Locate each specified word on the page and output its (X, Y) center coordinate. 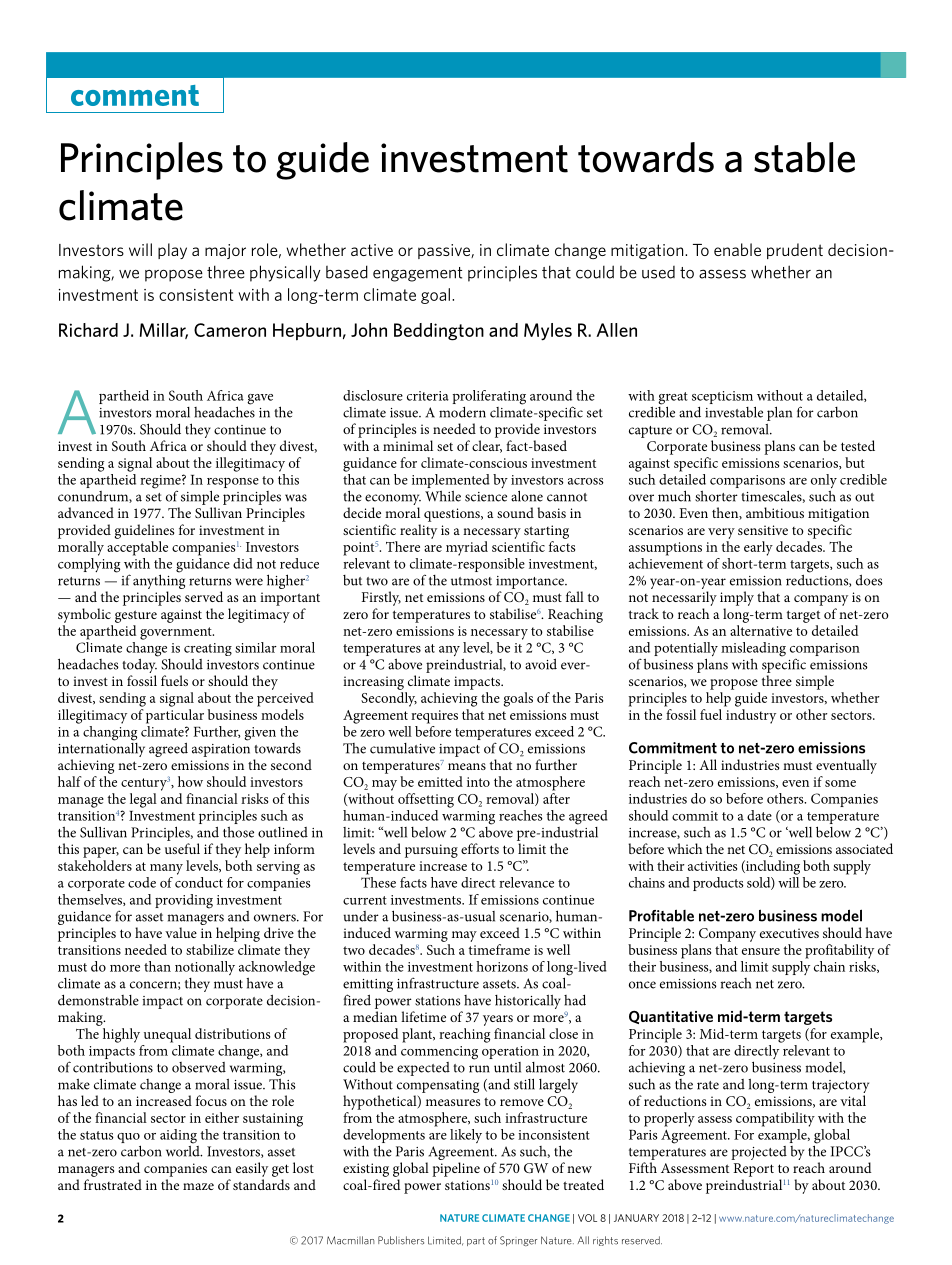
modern (462, 412)
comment (135, 95)
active (372, 250)
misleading (753, 649)
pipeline (456, 1169)
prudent (795, 251)
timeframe (499, 949)
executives (789, 933)
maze (198, 1186)
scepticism (722, 397)
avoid (541, 664)
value (181, 932)
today (140, 666)
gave (260, 399)
